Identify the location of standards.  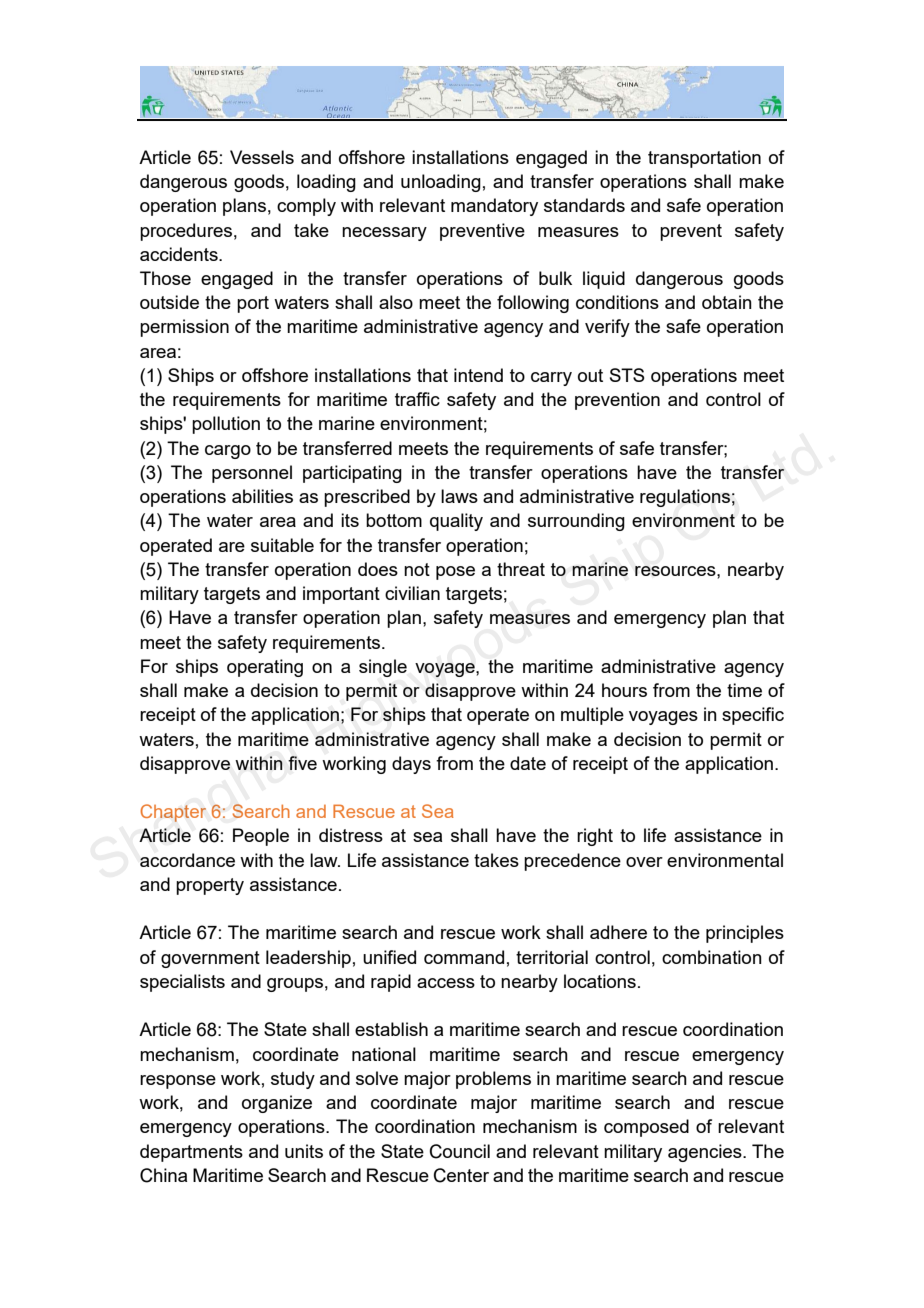
(584, 205).
